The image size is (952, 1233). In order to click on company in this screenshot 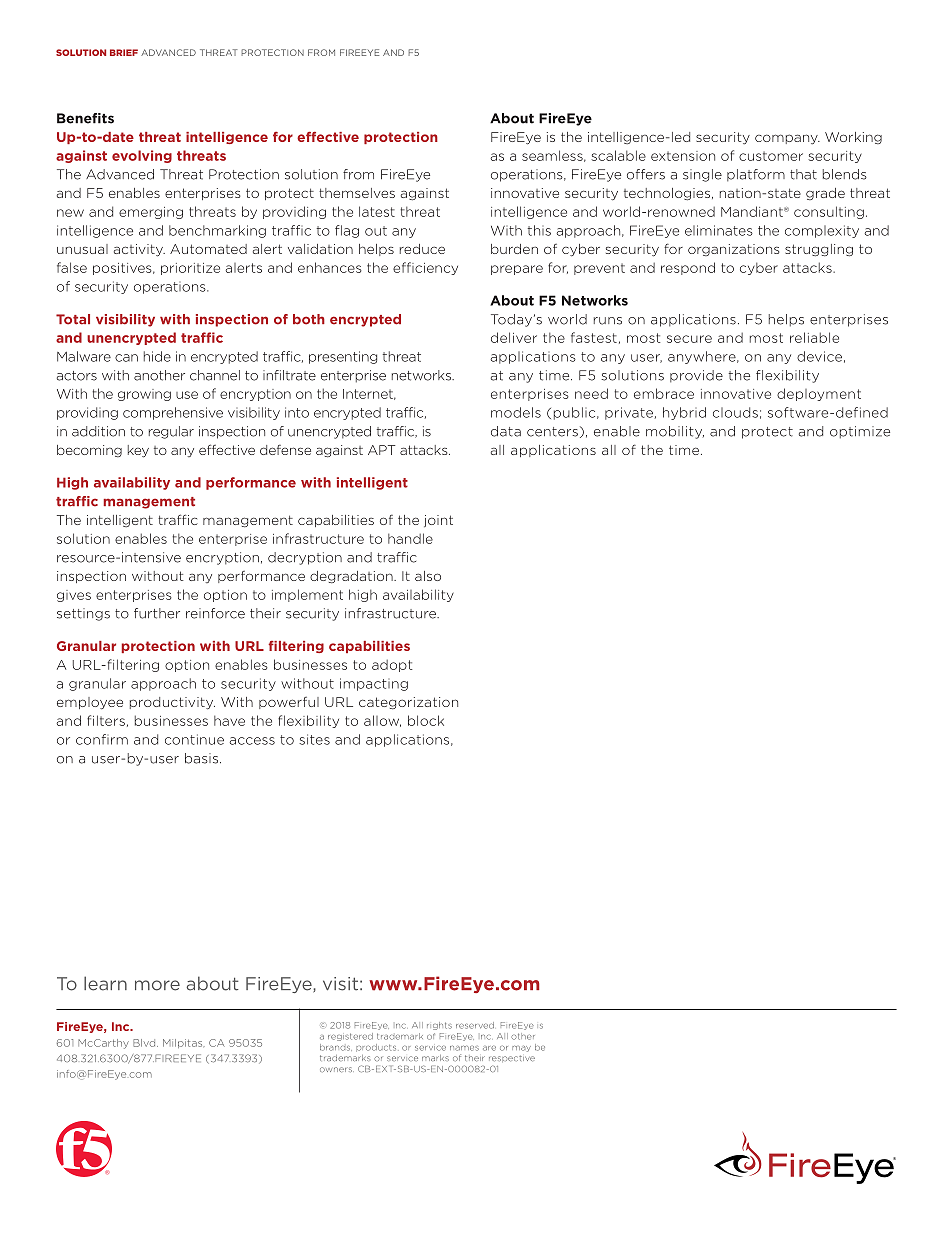, I will do `click(787, 139)`.
